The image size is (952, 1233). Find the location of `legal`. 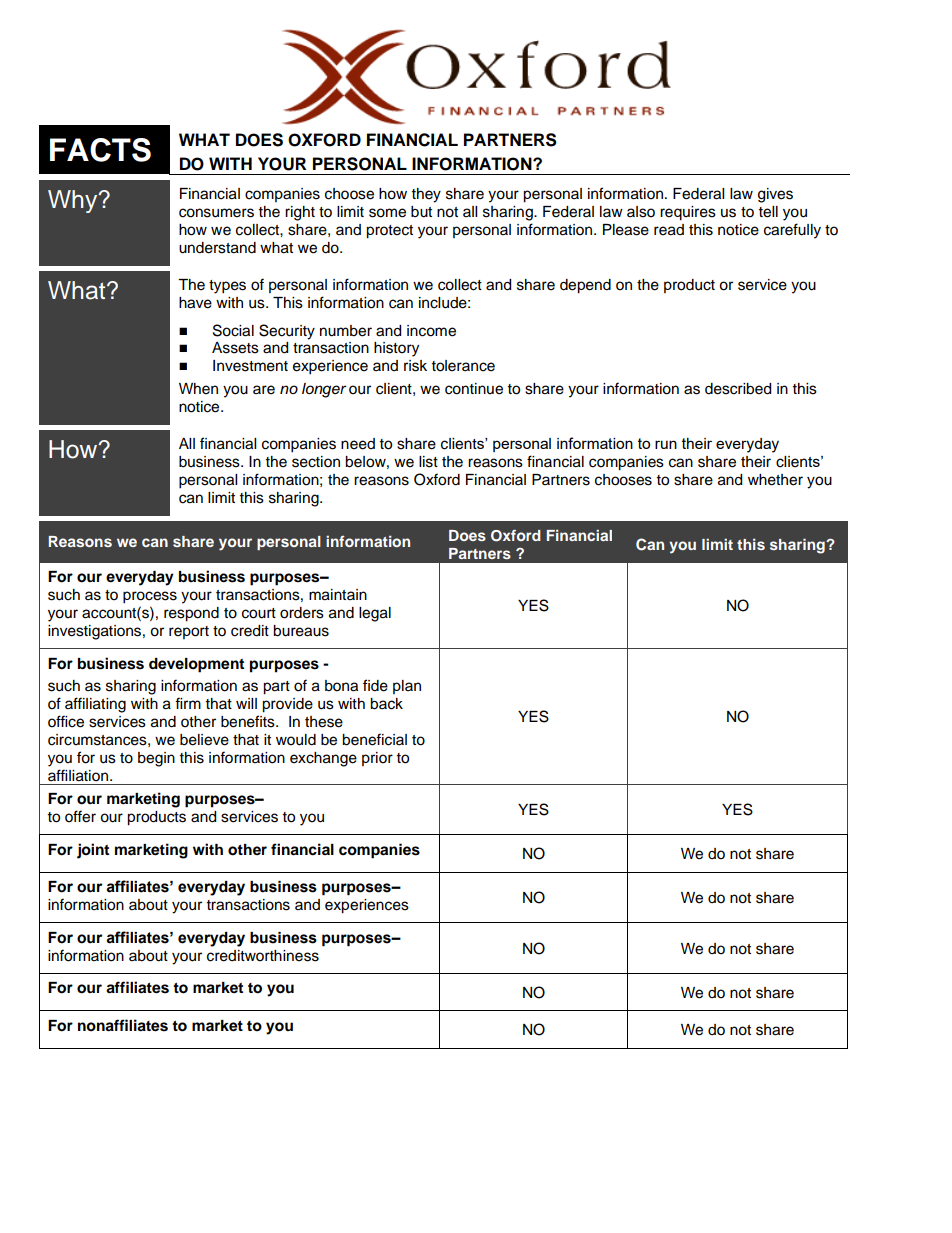

legal is located at coordinates (375, 614).
